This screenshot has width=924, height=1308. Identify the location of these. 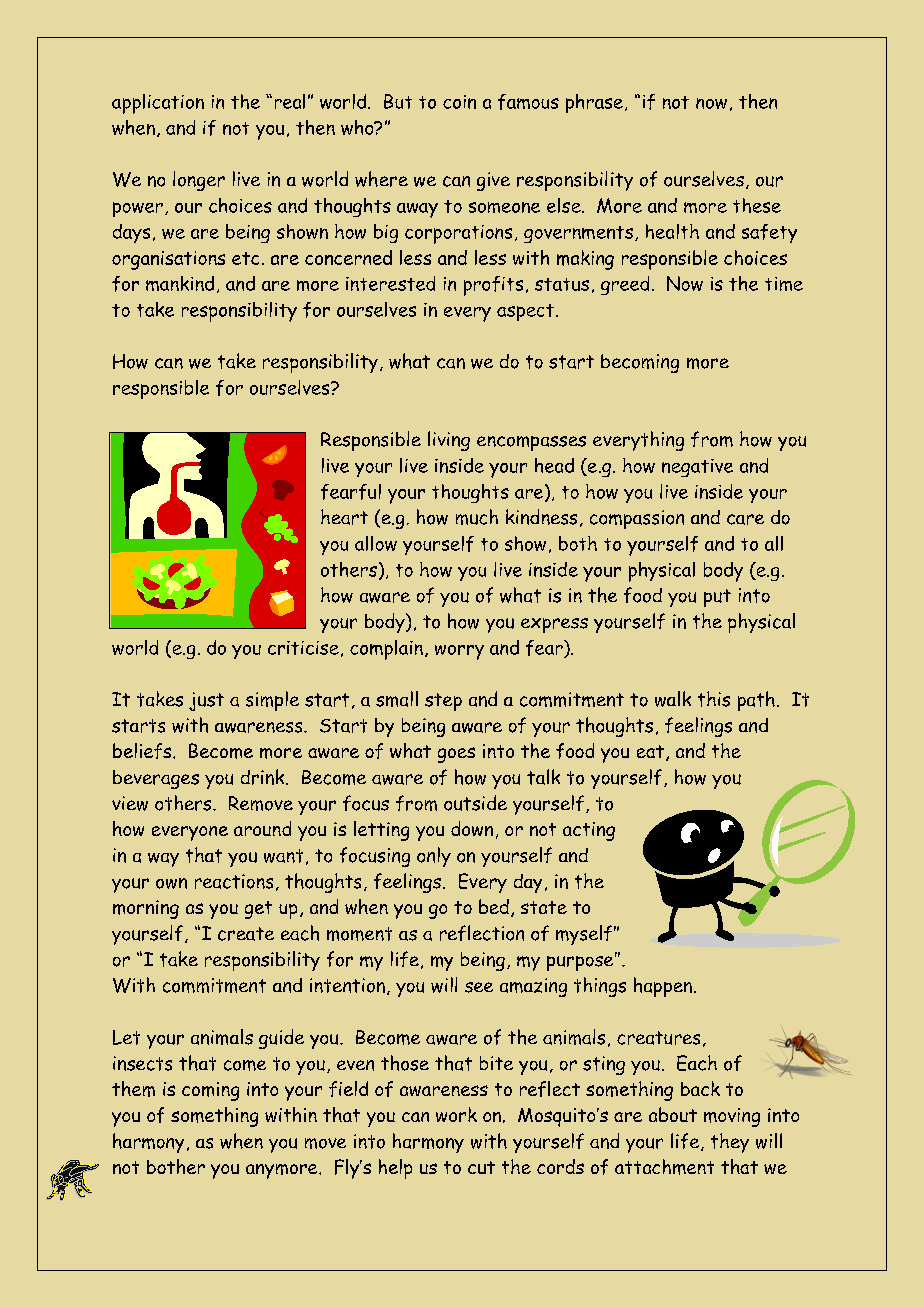
(757, 205).
